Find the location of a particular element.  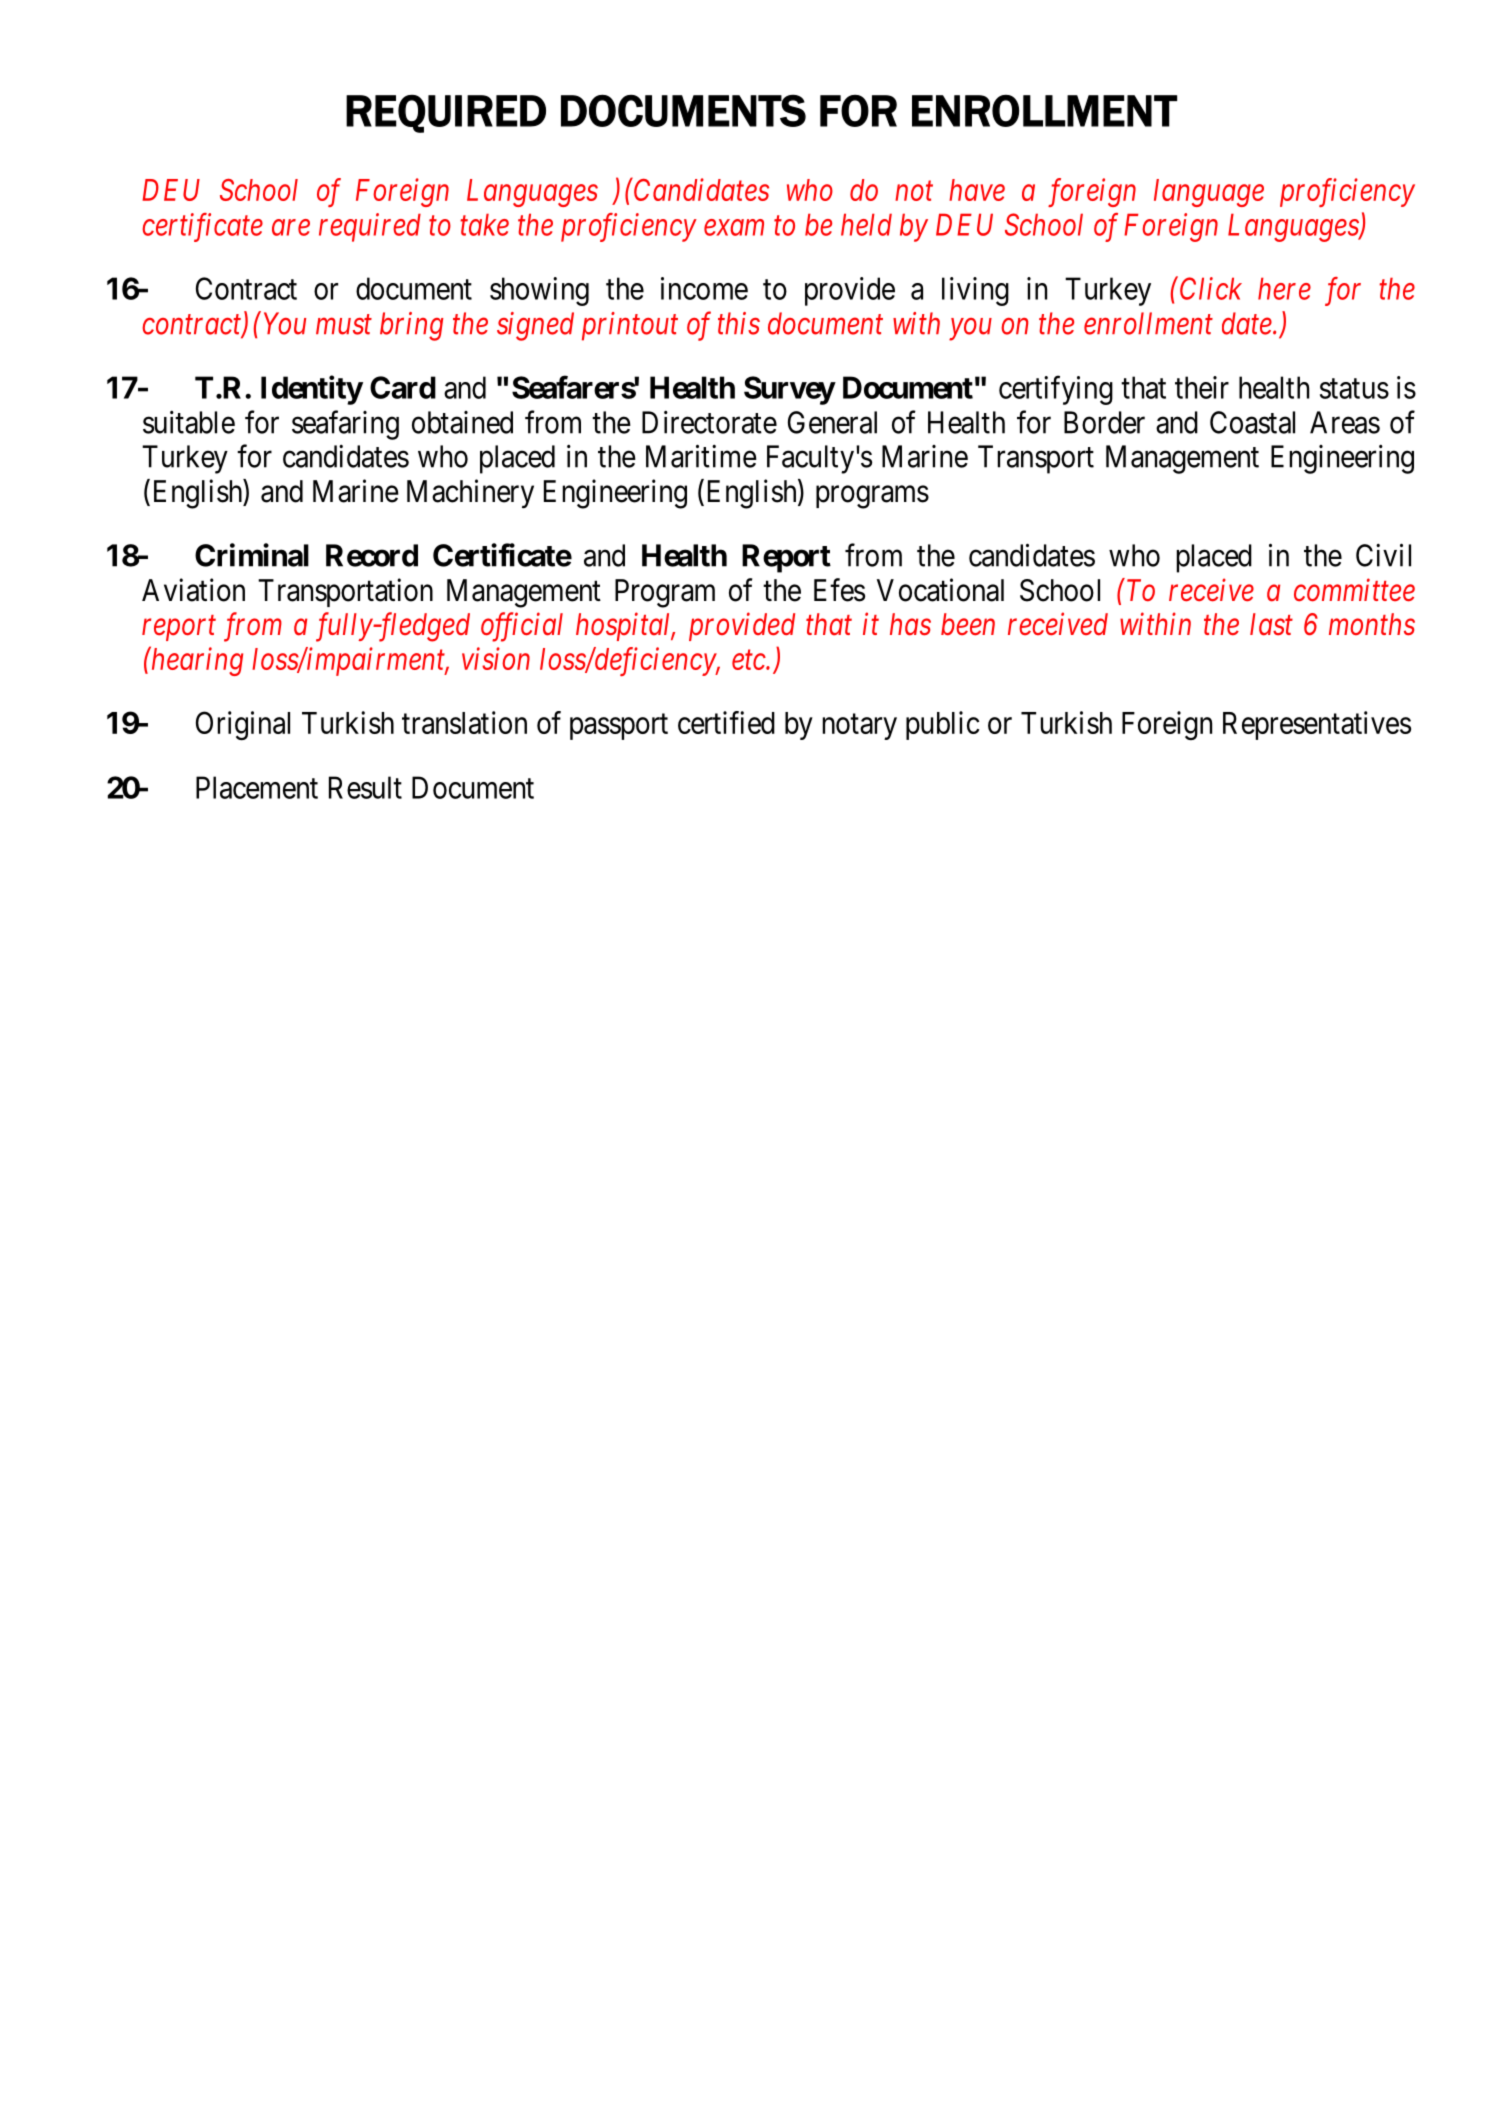

take is located at coordinates (484, 224).
